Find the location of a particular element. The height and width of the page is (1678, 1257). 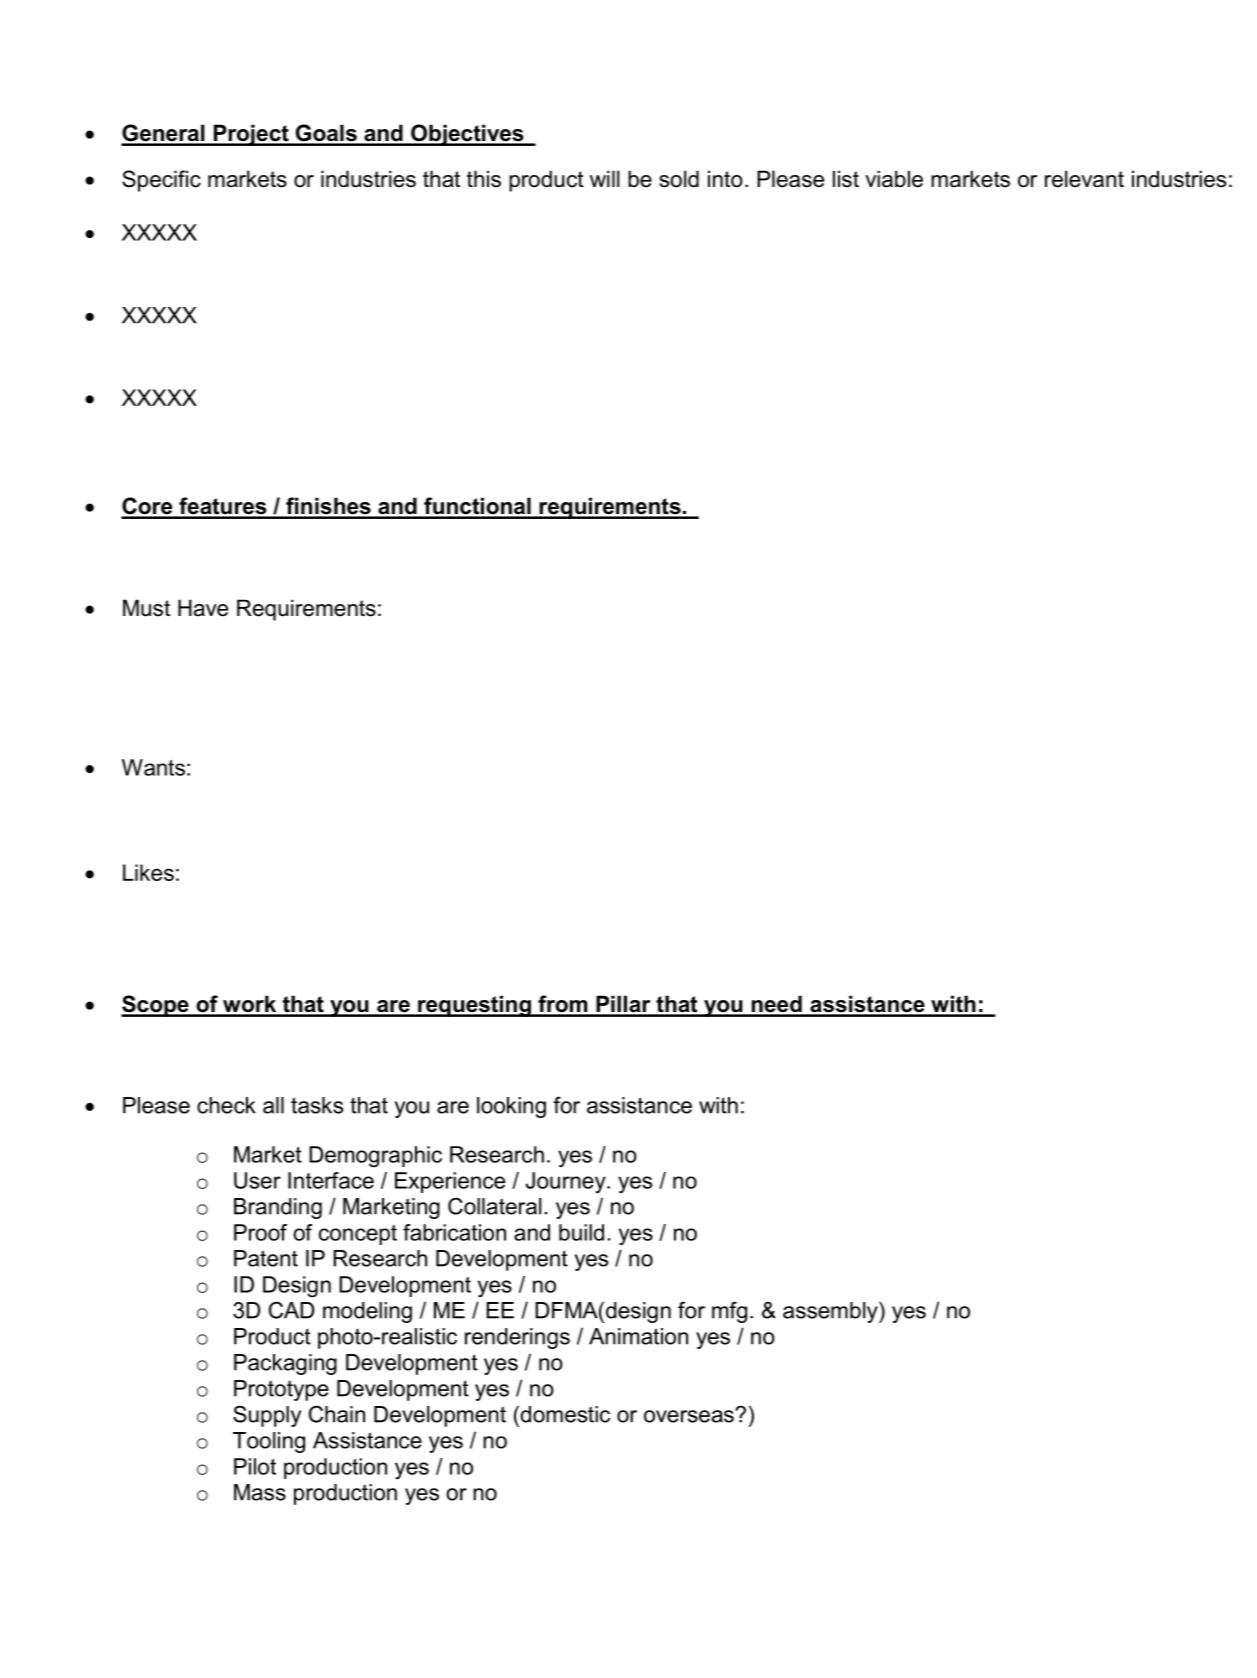

domestic is located at coordinates (564, 1414).
